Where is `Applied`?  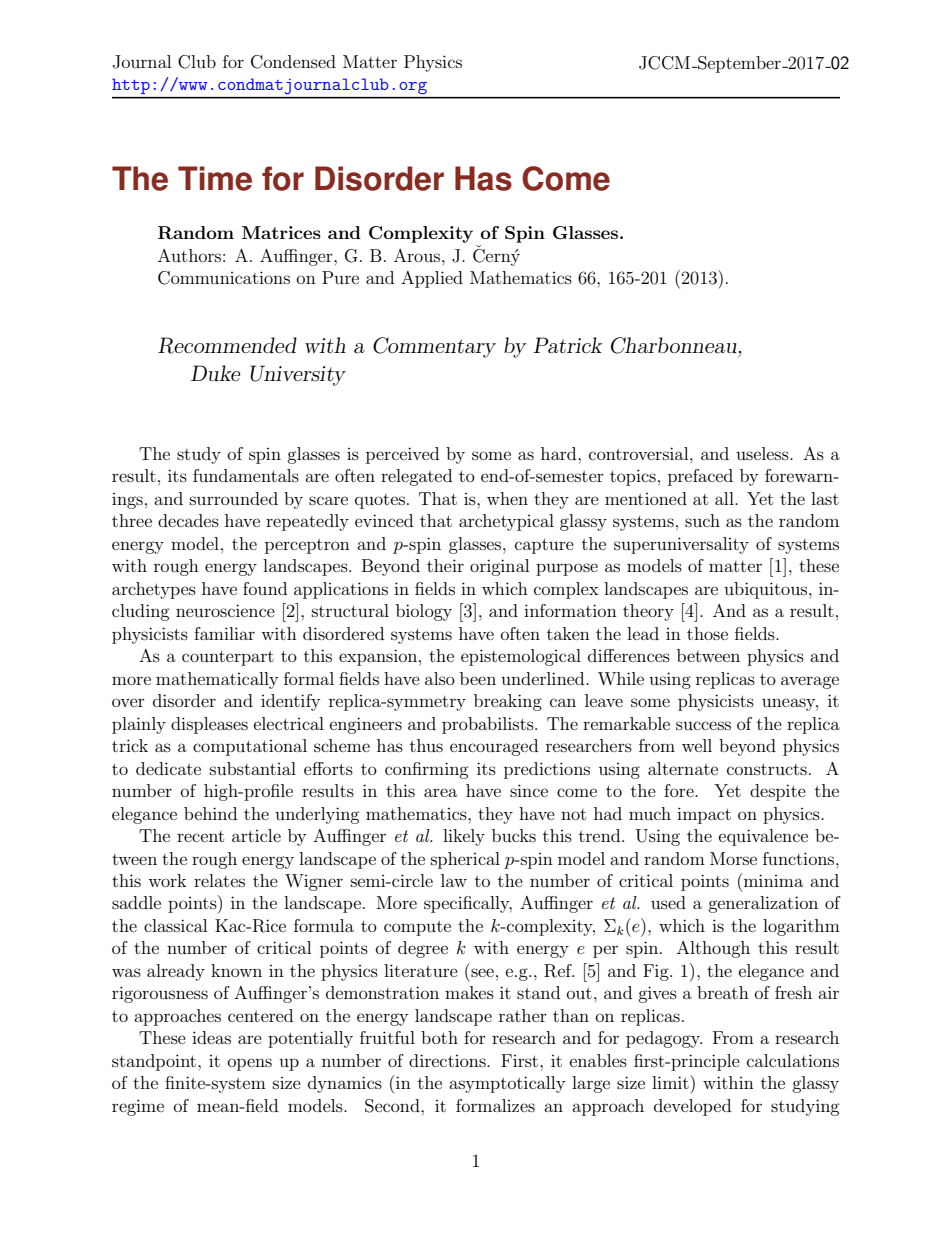 Applied is located at coordinates (432, 279).
